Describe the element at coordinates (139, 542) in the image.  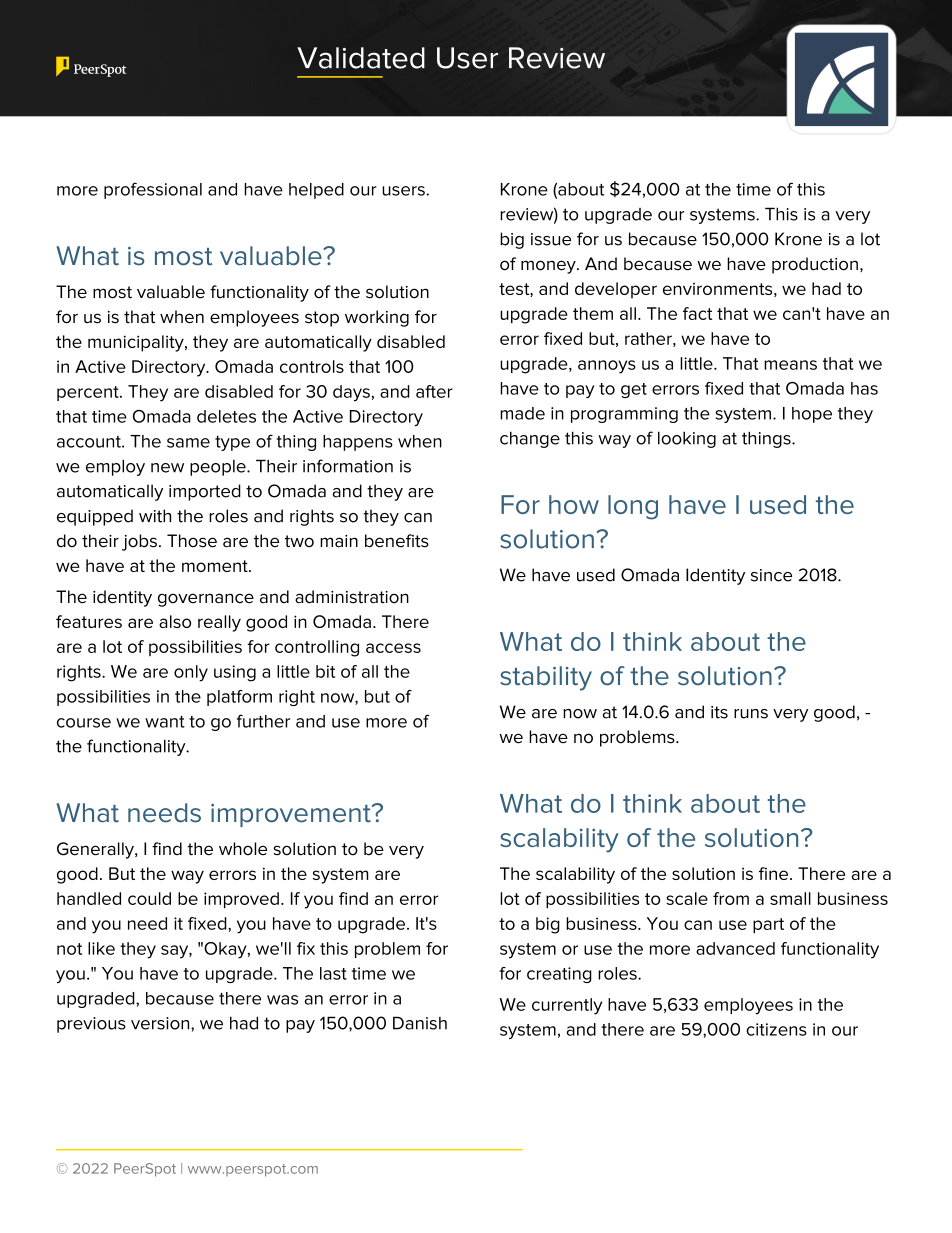
I see `jobs` at that location.
